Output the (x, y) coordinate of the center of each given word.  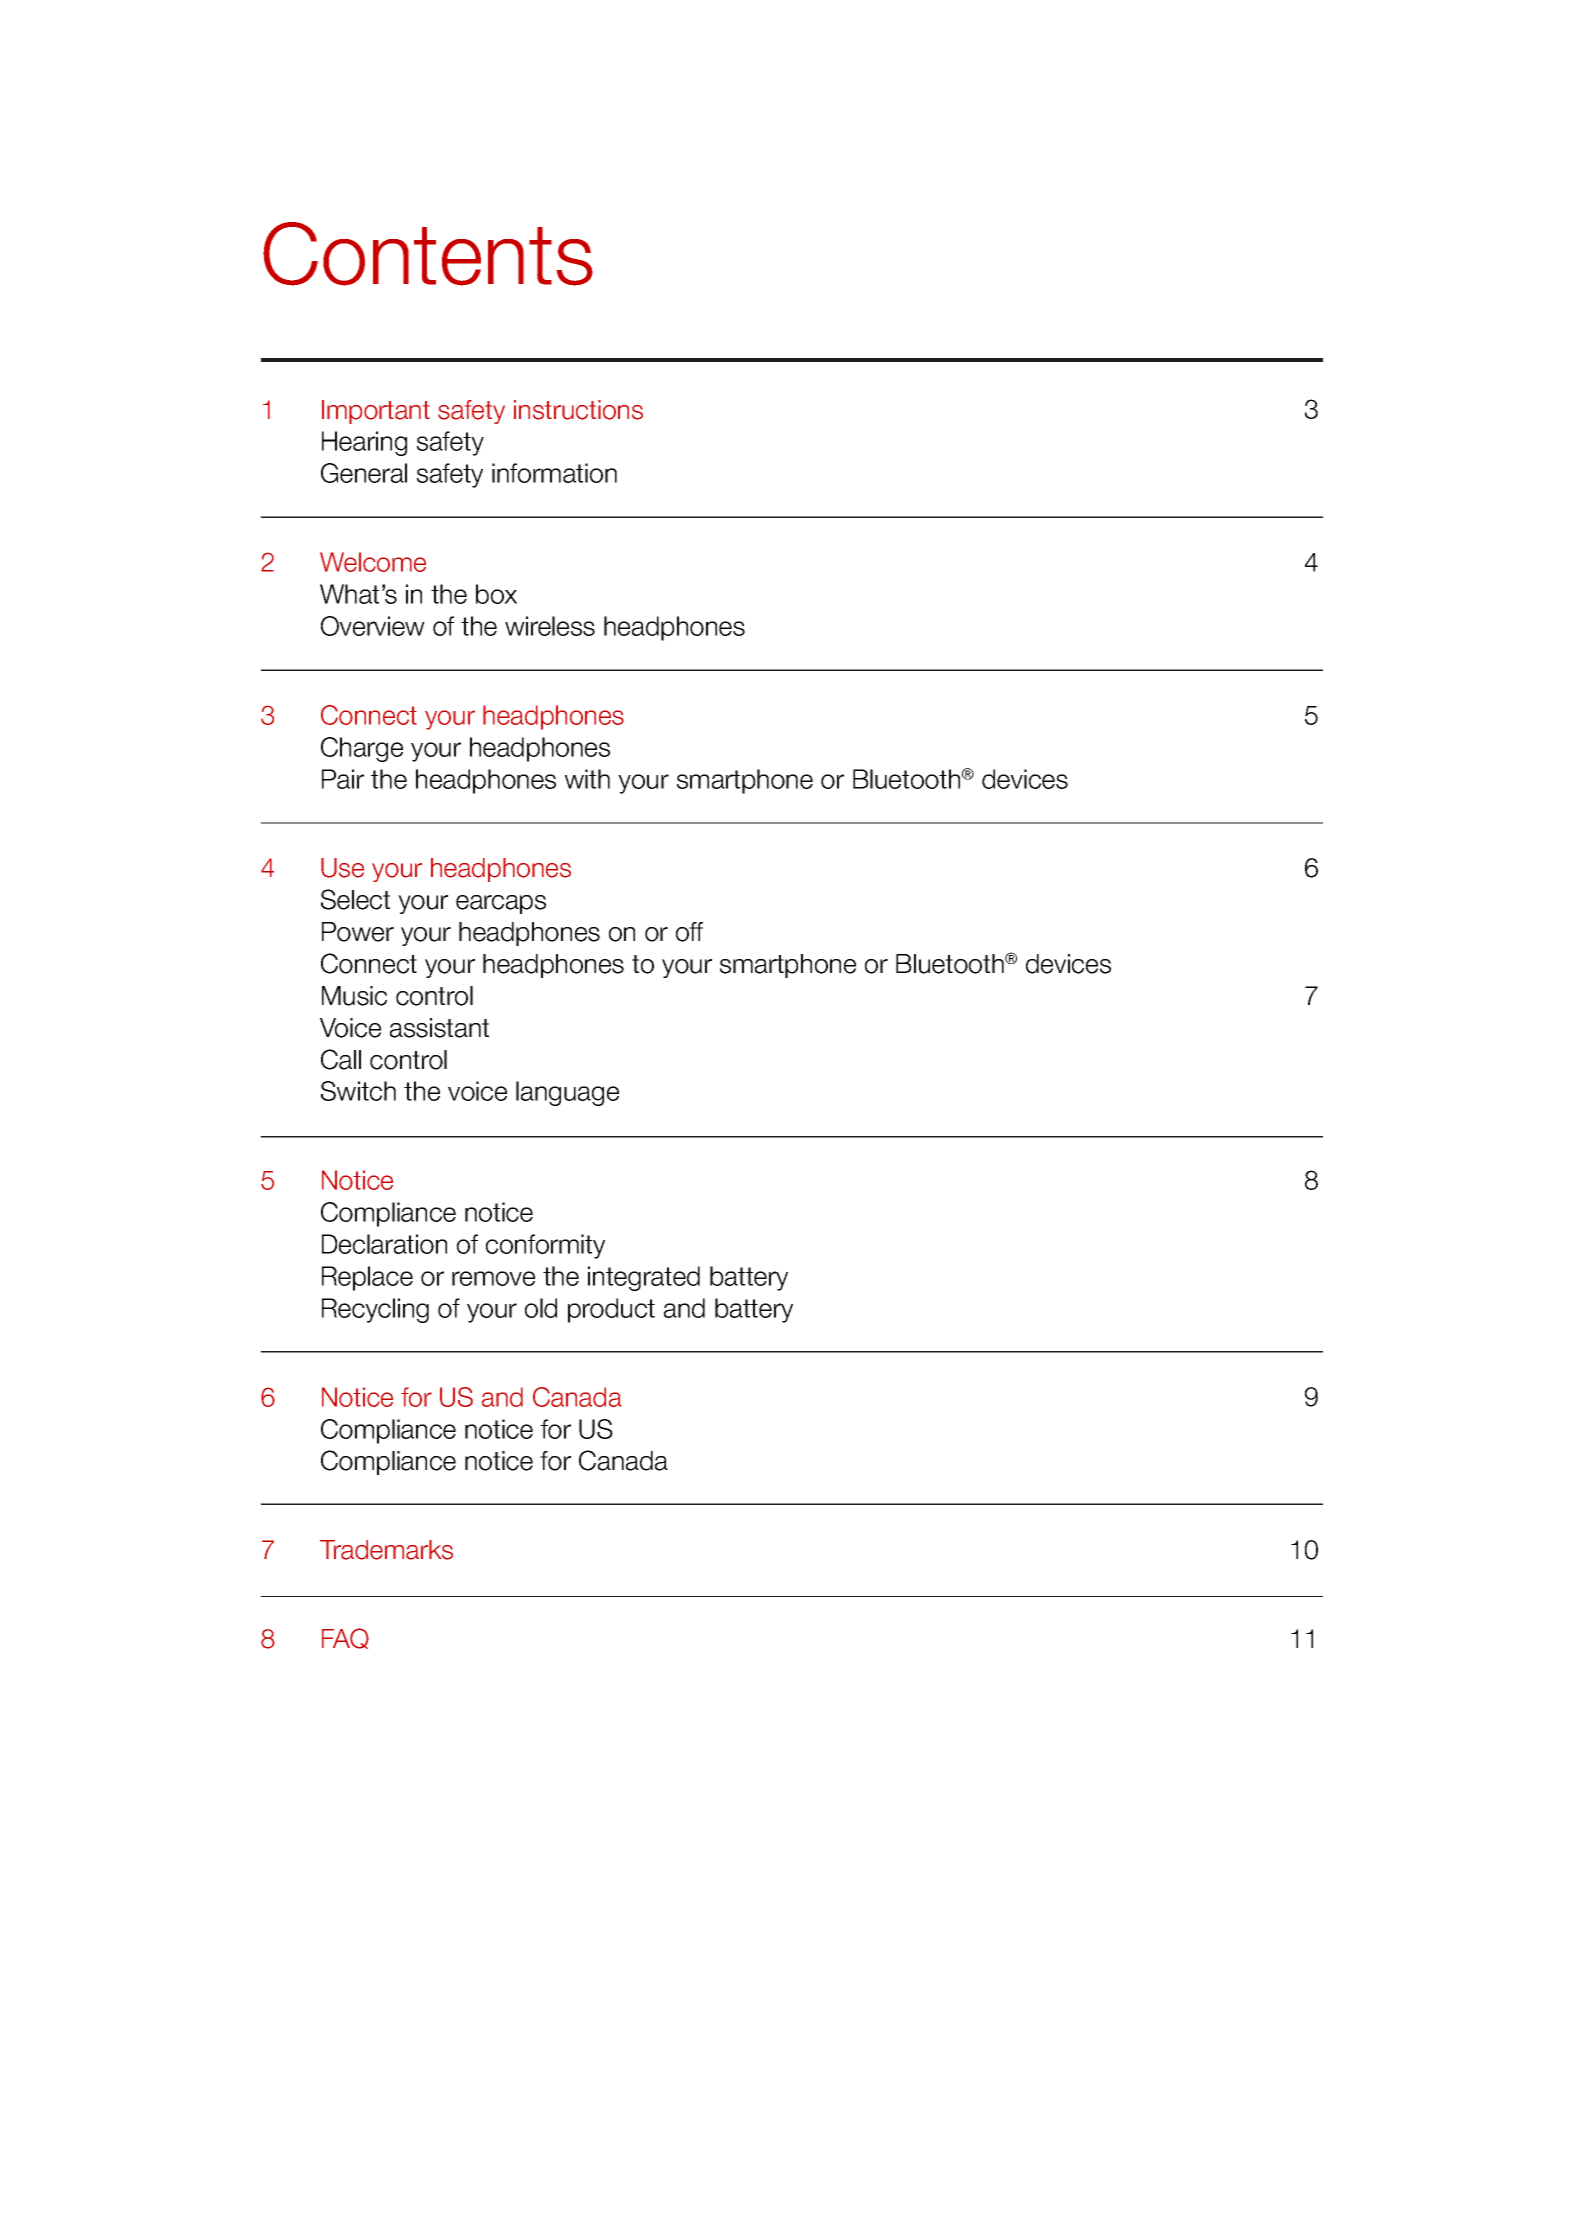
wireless (550, 626)
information (554, 473)
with (587, 779)
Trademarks (386, 1550)
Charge (362, 749)
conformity (545, 1246)
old (541, 1308)
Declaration (384, 1244)
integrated (644, 1278)
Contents (428, 254)
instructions (578, 410)
